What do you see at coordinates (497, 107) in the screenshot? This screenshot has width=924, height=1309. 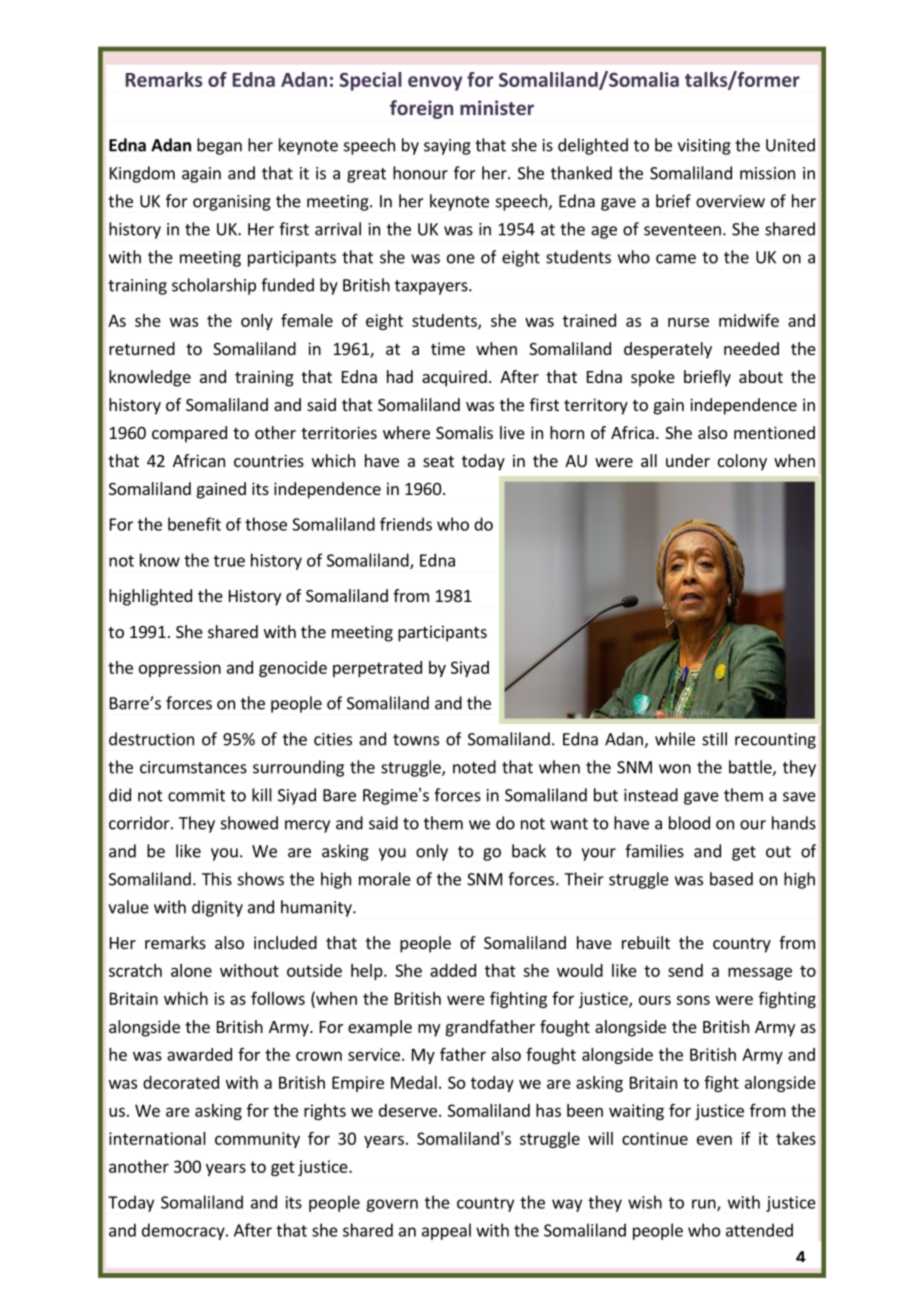 I see `minister` at bounding box center [497, 107].
